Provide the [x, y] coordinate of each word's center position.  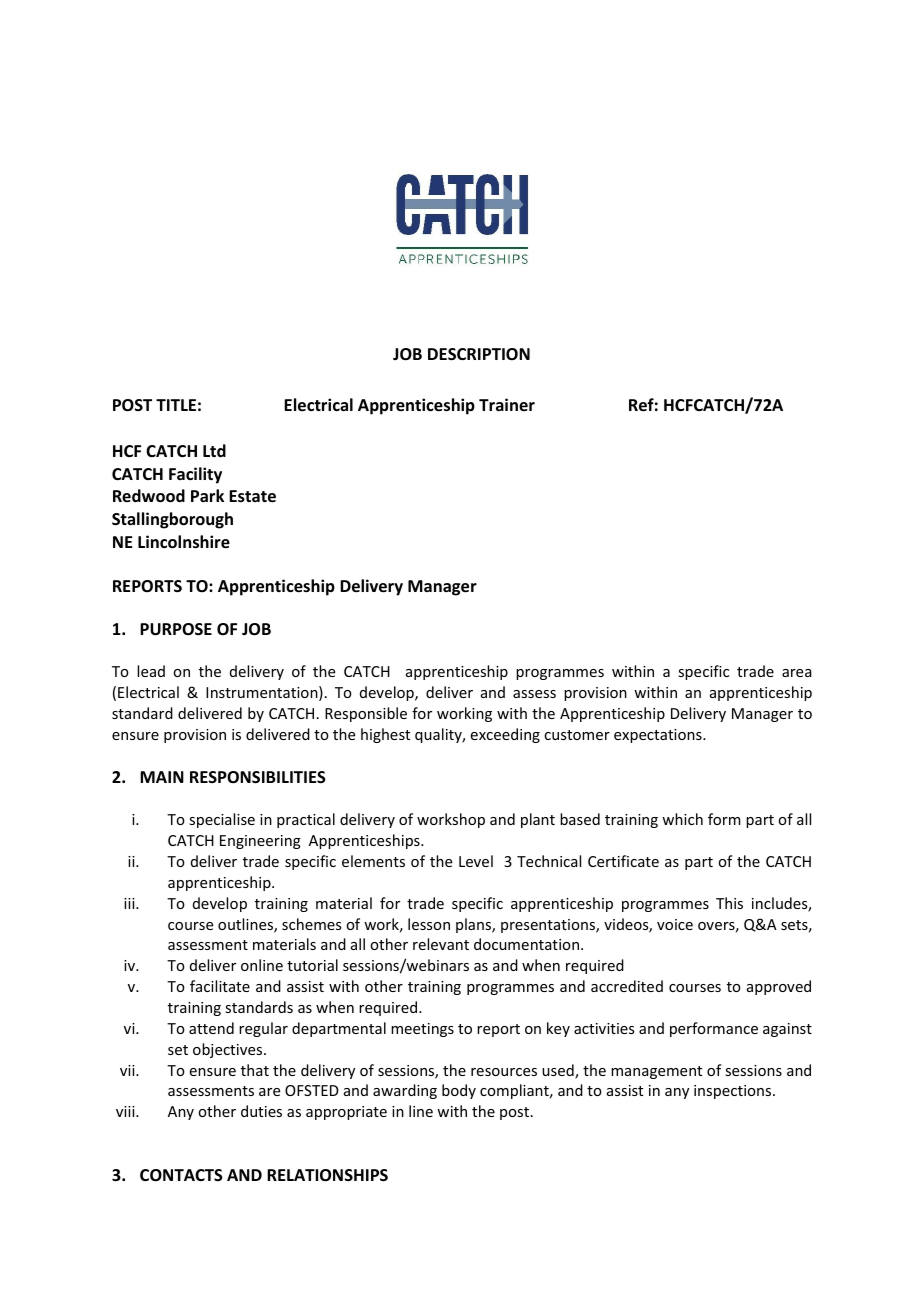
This [729, 903]
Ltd [214, 450]
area [797, 673]
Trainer [507, 404]
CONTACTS [181, 1175]
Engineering [260, 842]
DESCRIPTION [479, 354]
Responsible [366, 714]
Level [476, 861]
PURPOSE [176, 629]
